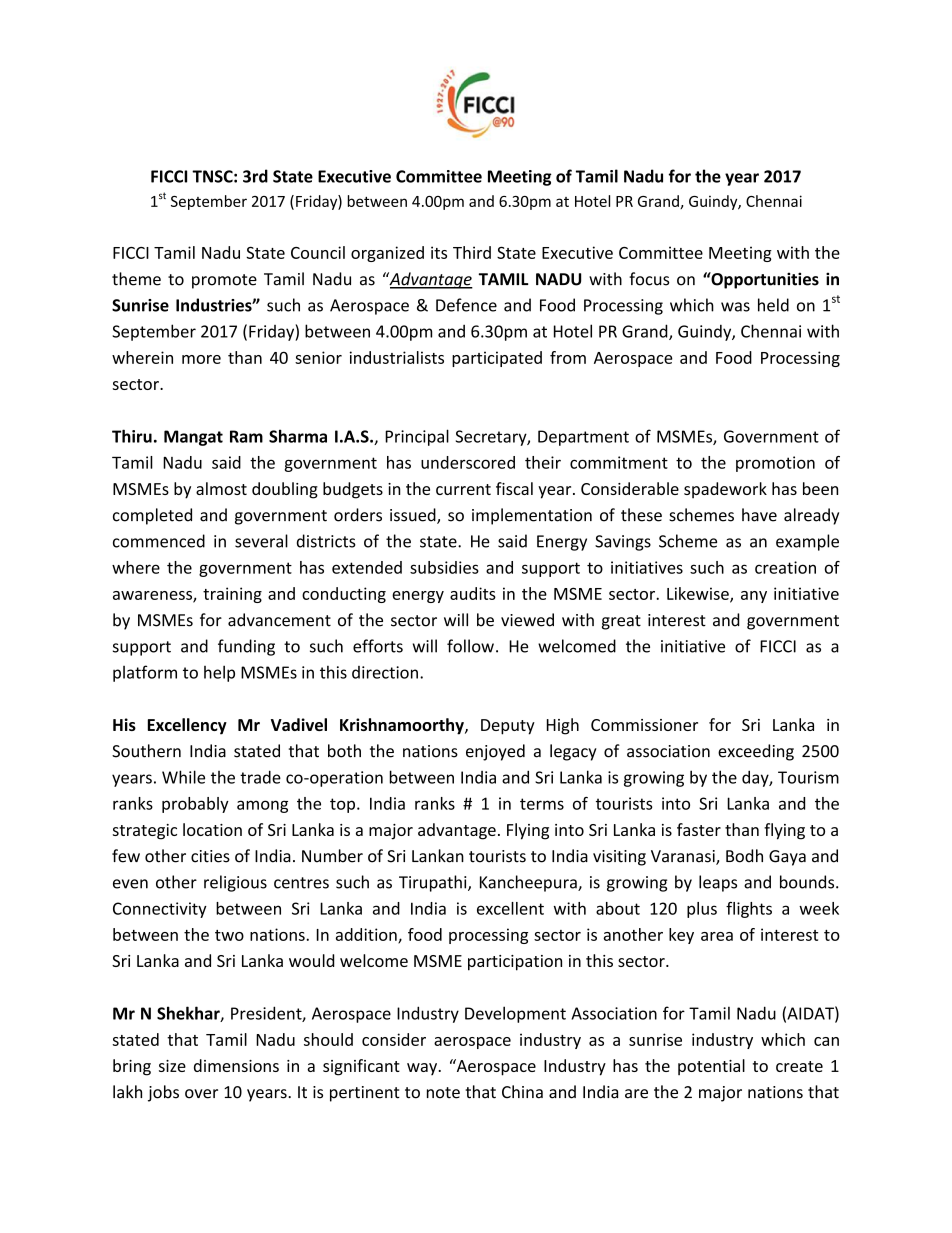  I want to click on dimensions, so click(236, 1065).
